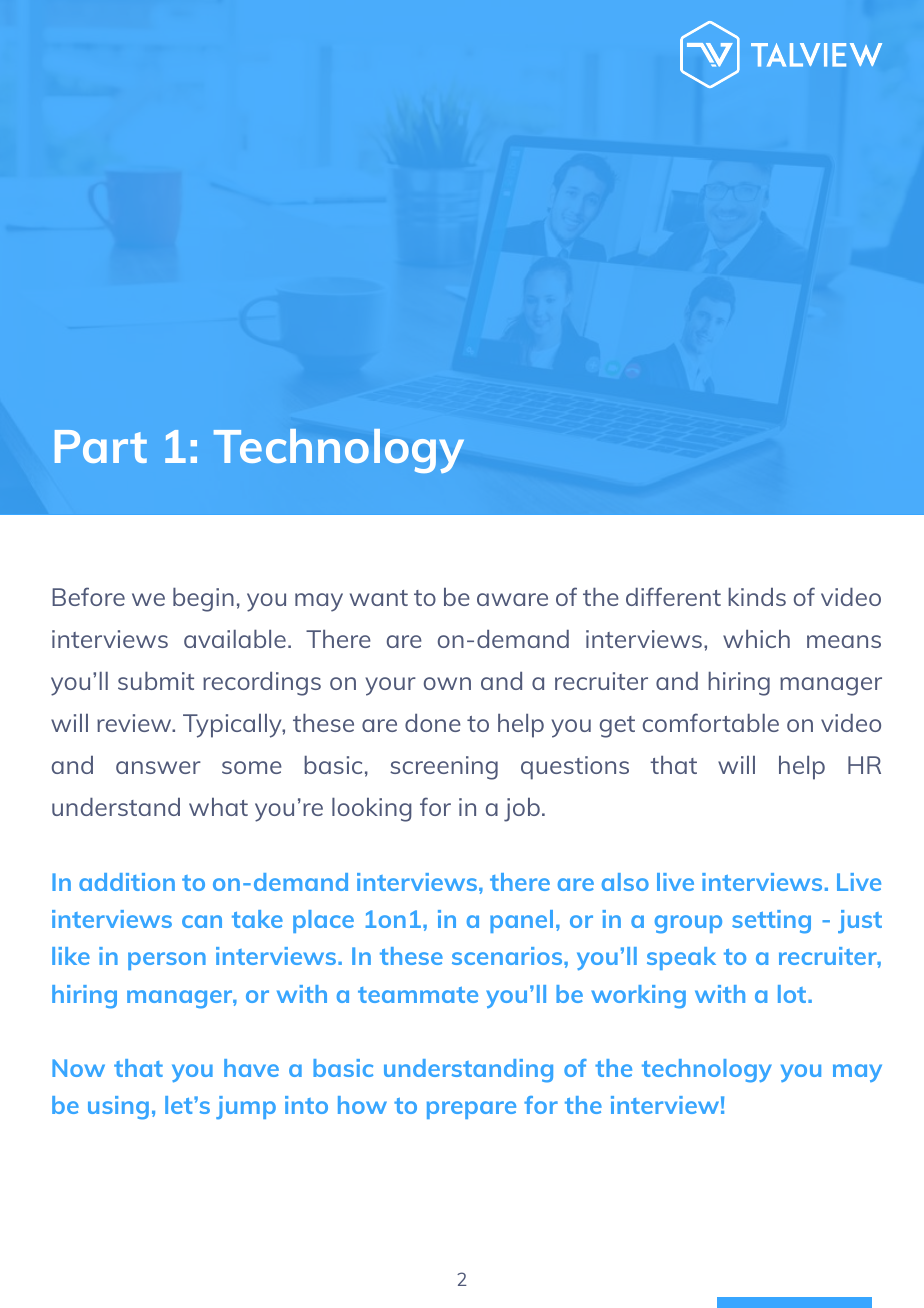  What do you see at coordinates (793, 994) in the screenshot?
I see `lot` at bounding box center [793, 994].
